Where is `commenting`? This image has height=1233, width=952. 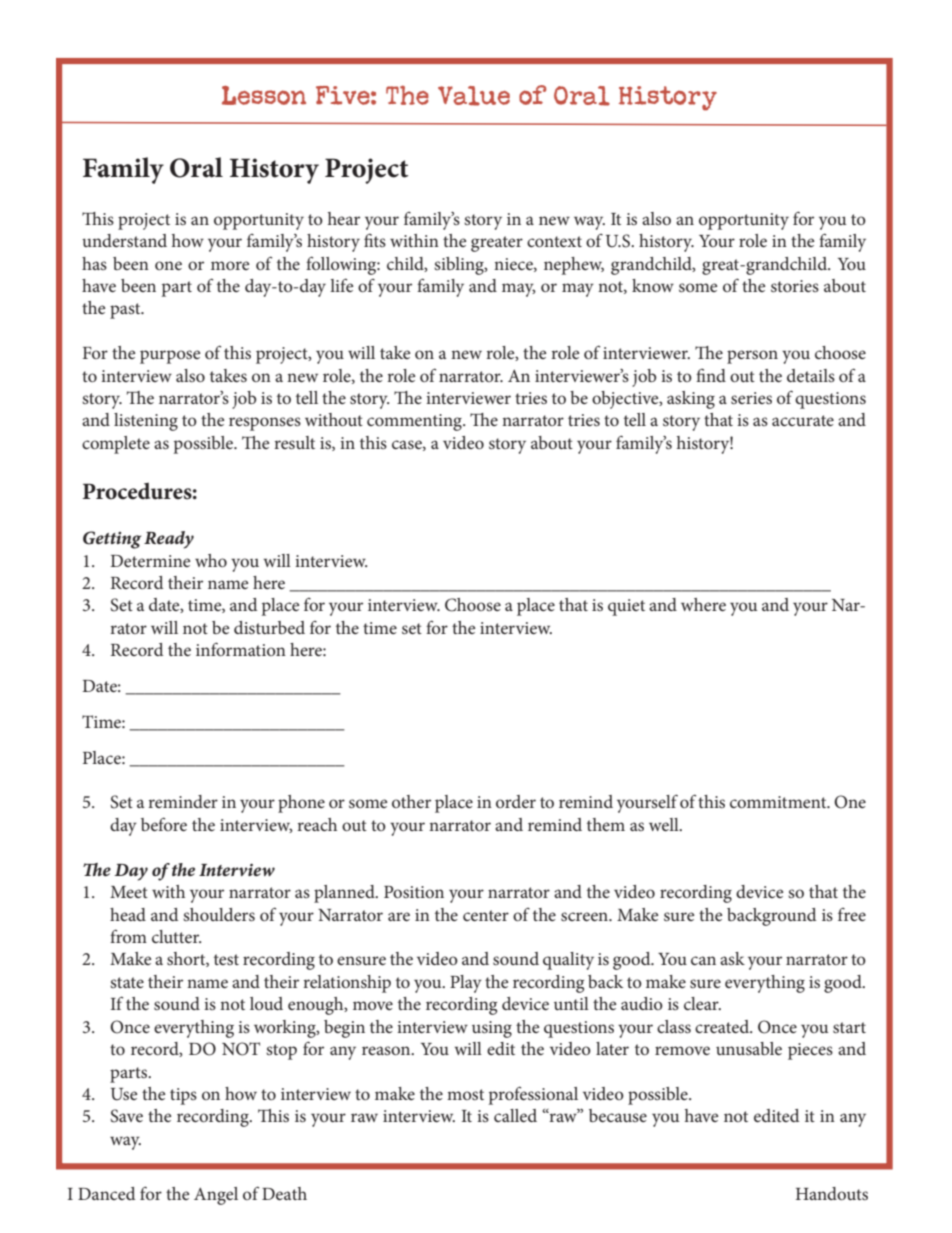 commenting is located at coordinates (415, 422).
